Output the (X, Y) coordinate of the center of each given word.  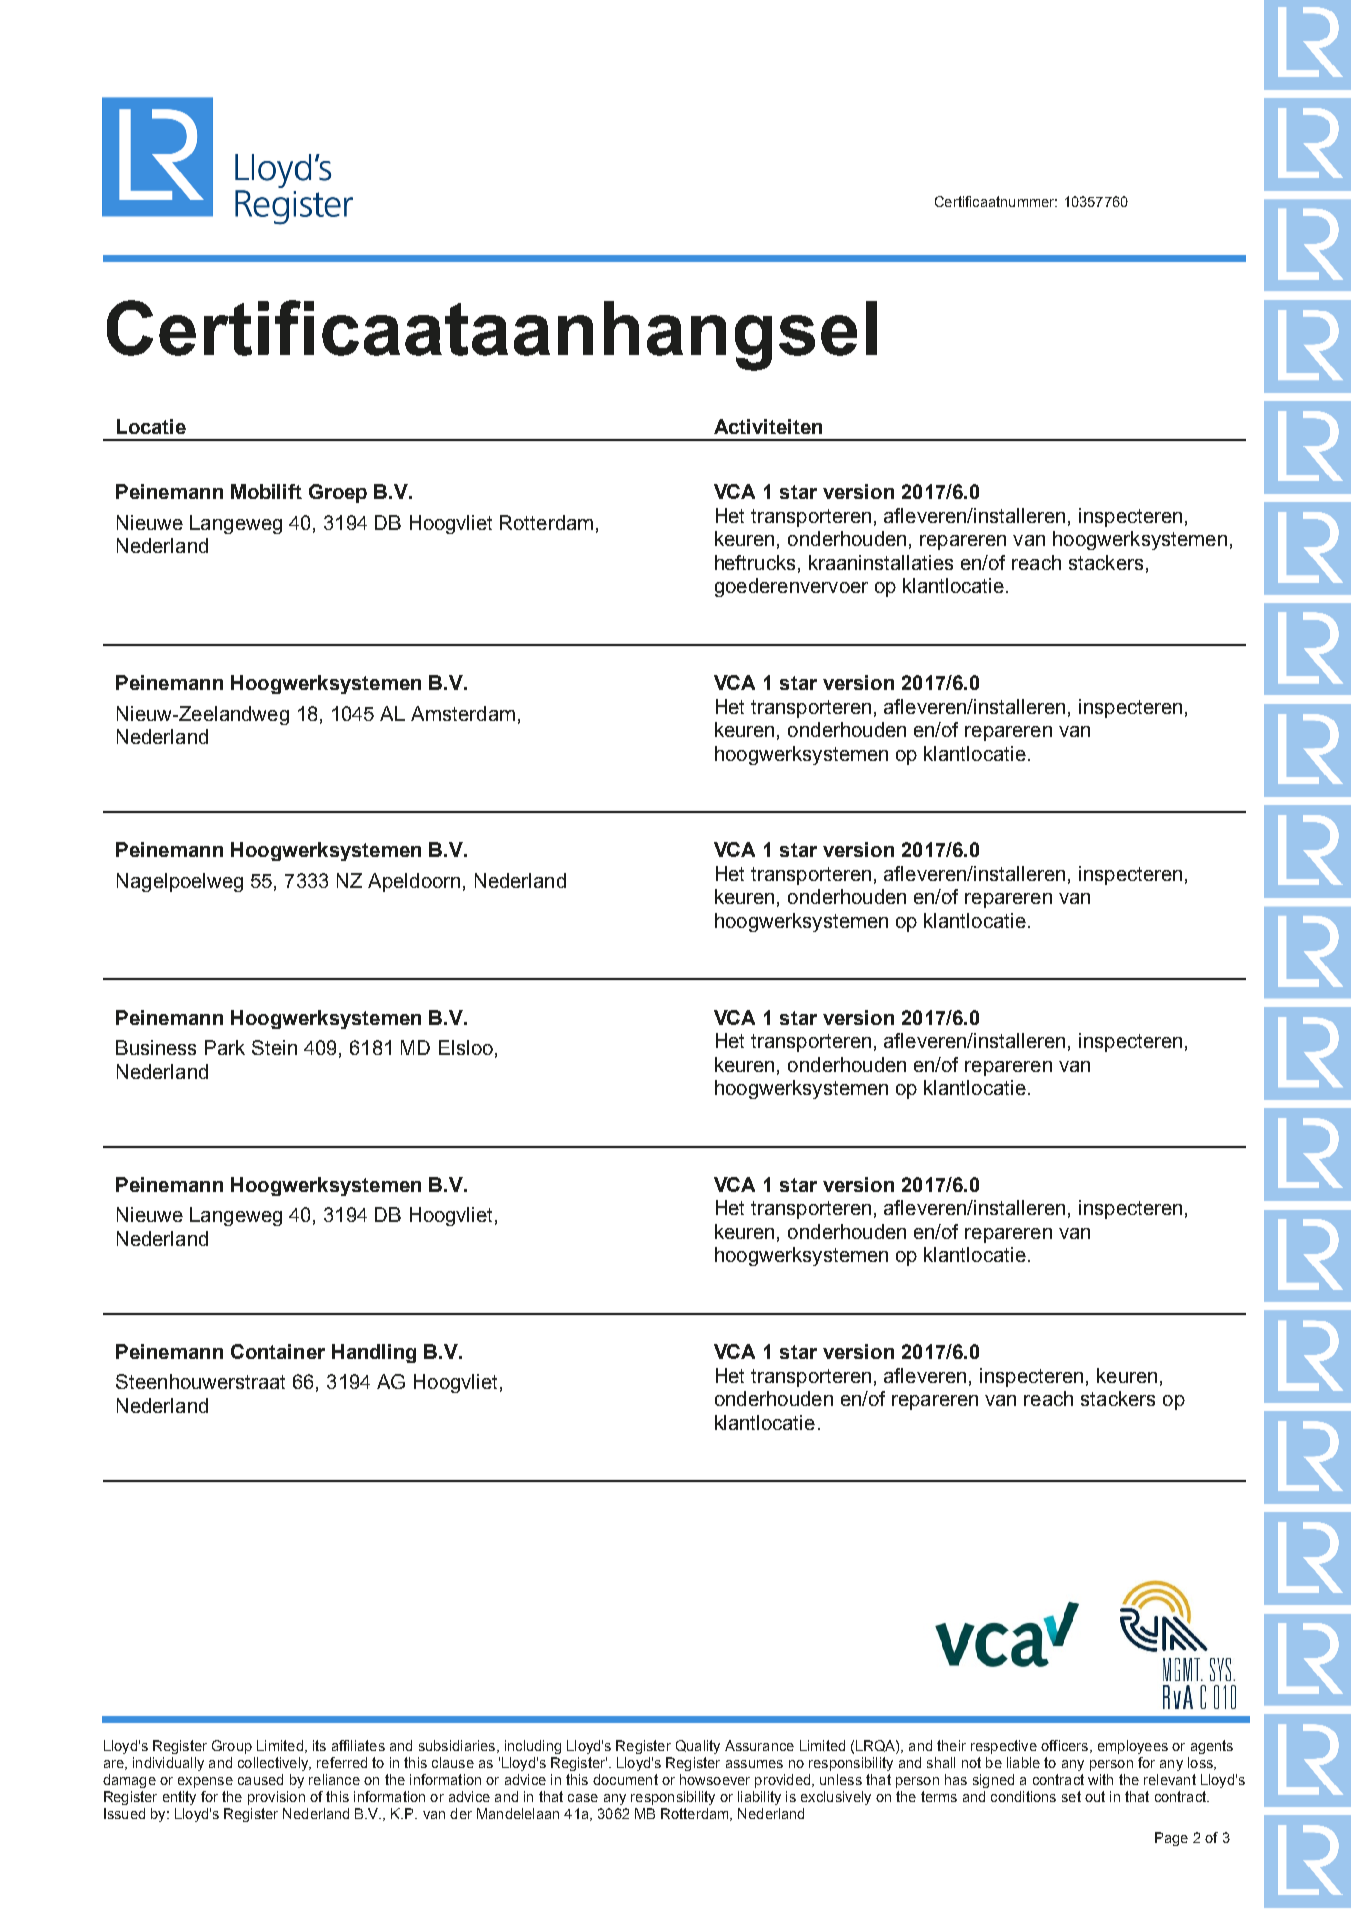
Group (232, 1747)
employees (1133, 1747)
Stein (274, 1047)
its (319, 1745)
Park (225, 1047)
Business (156, 1047)
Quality (698, 1747)
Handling (374, 1353)
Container (278, 1351)
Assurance (759, 1745)
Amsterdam (463, 713)
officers (1066, 1746)
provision (276, 1798)
